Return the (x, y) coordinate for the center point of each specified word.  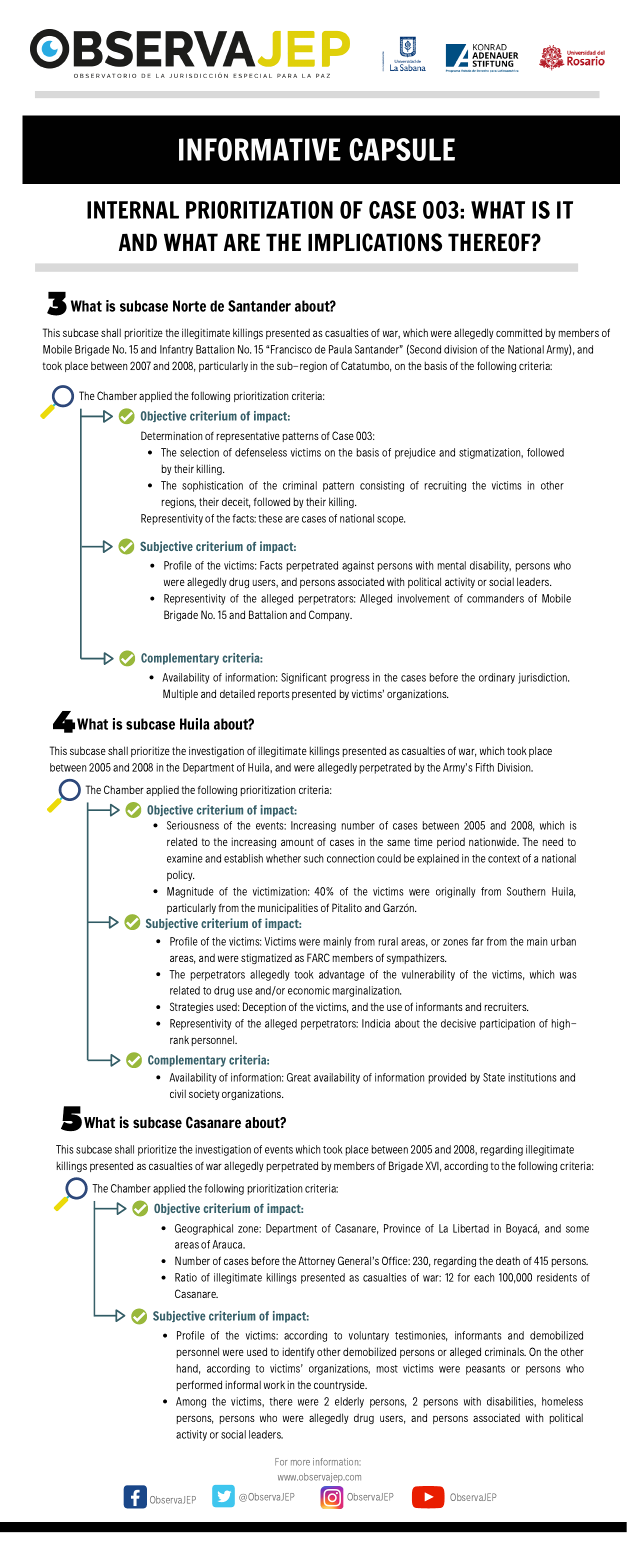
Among (191, 1402)
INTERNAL (133, 210)
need (553, 841)
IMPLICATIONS (375, 242)
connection (350, 858)
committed (519, 332)
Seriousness (193, 825)
